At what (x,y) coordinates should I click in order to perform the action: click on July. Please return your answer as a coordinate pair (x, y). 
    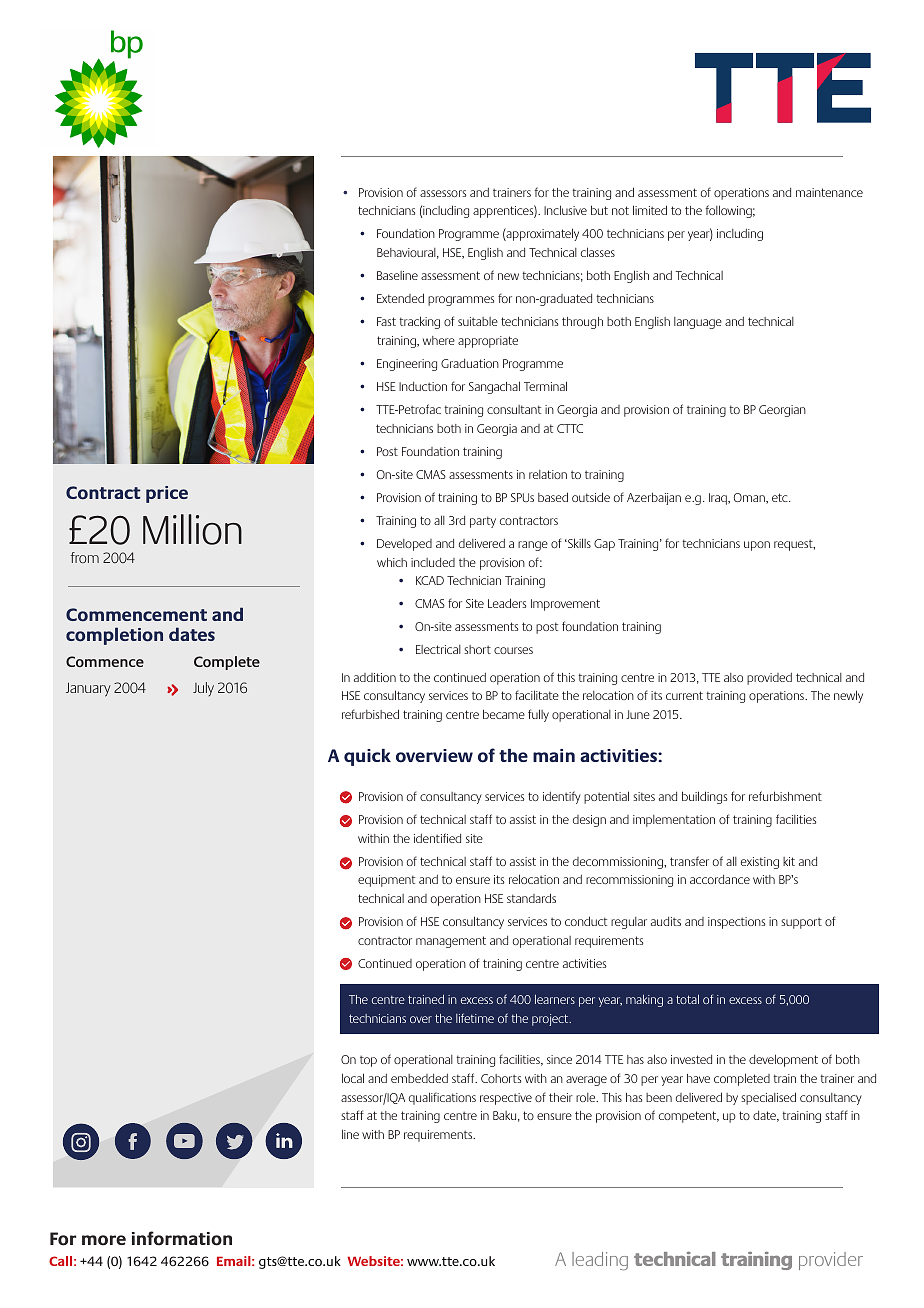
    Looking at the image, I should click on (203, 689).
